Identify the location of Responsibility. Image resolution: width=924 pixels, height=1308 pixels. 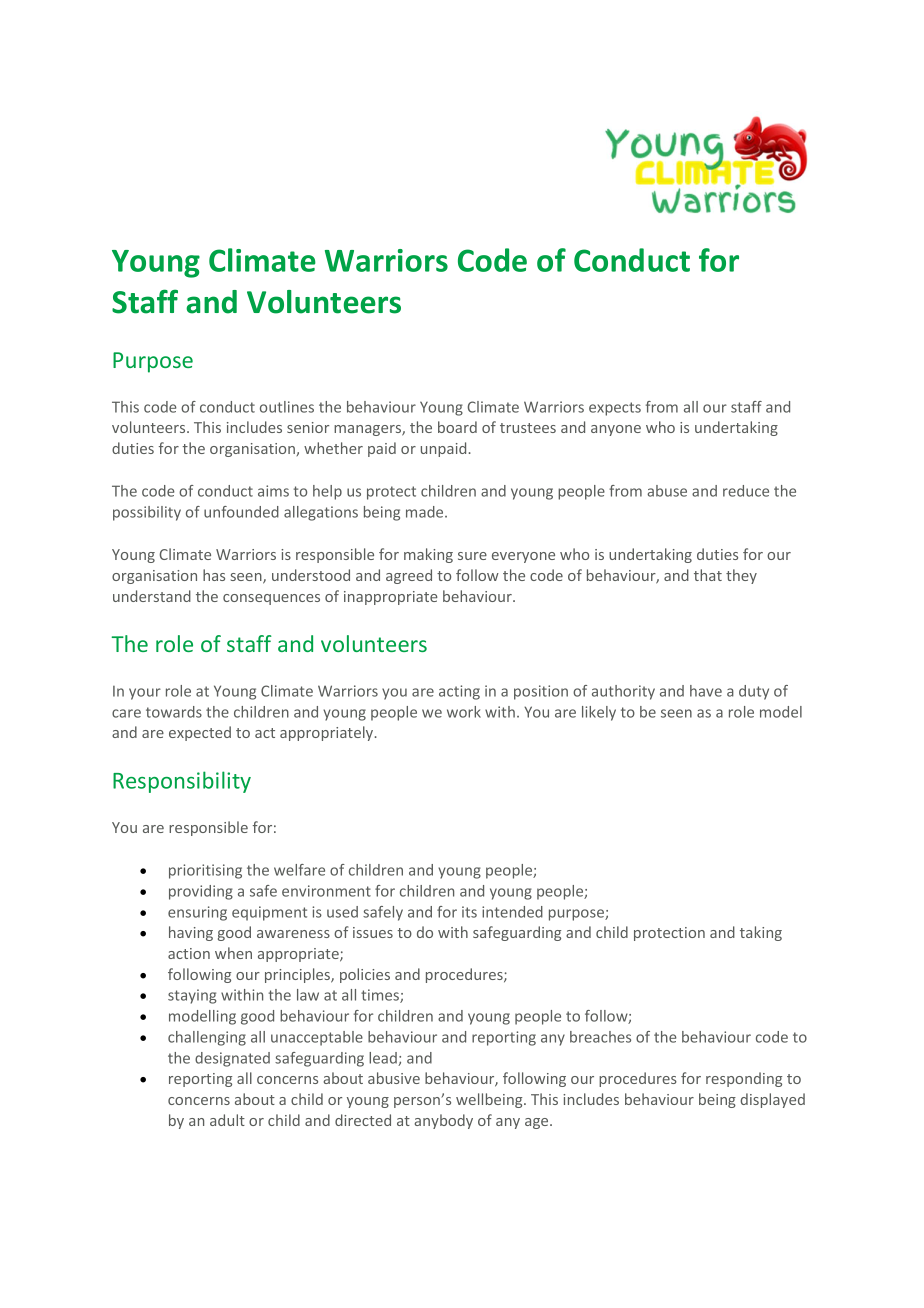
(182, 782).
